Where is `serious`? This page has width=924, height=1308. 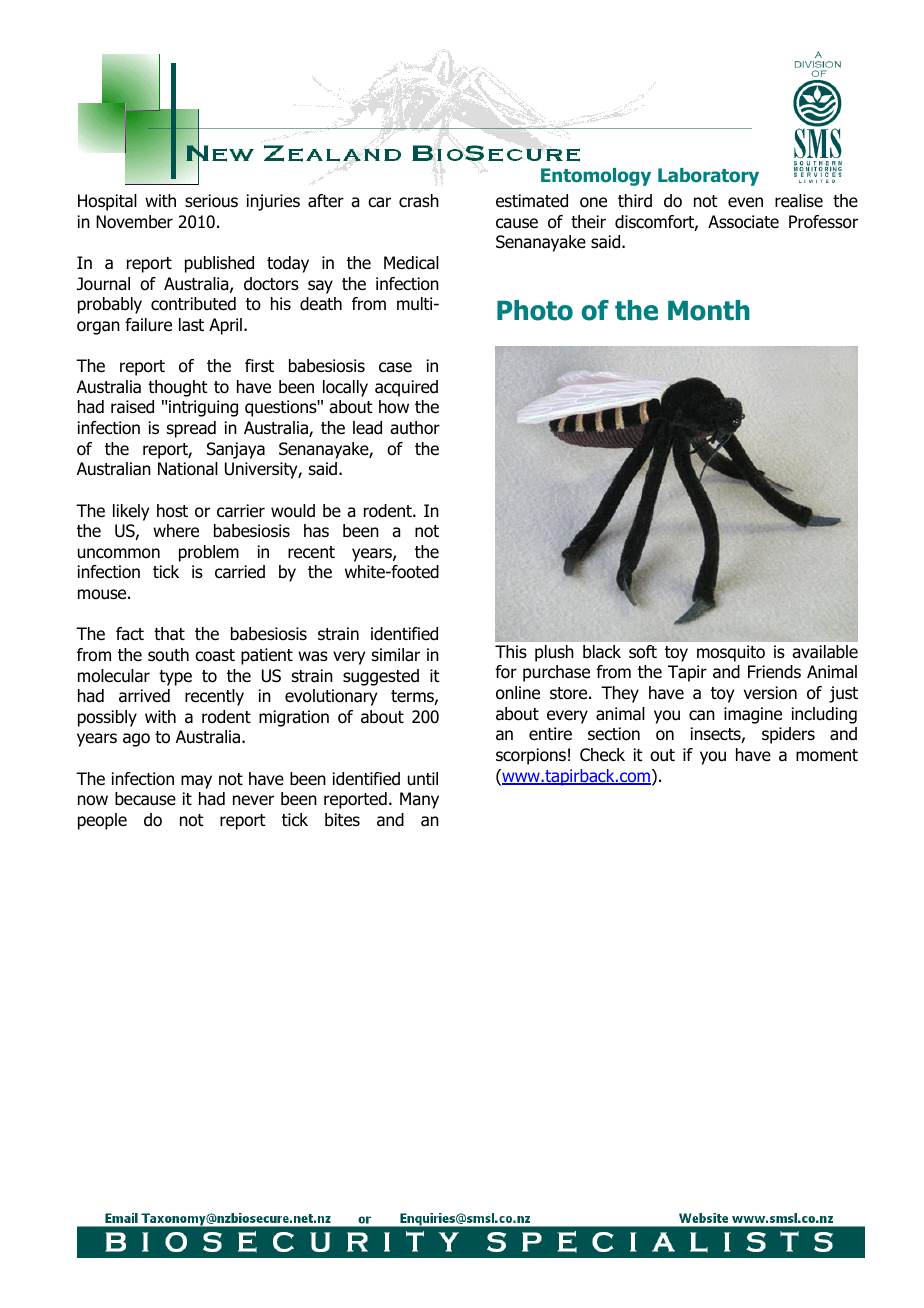
serious is located at coordinates (211, 201).
